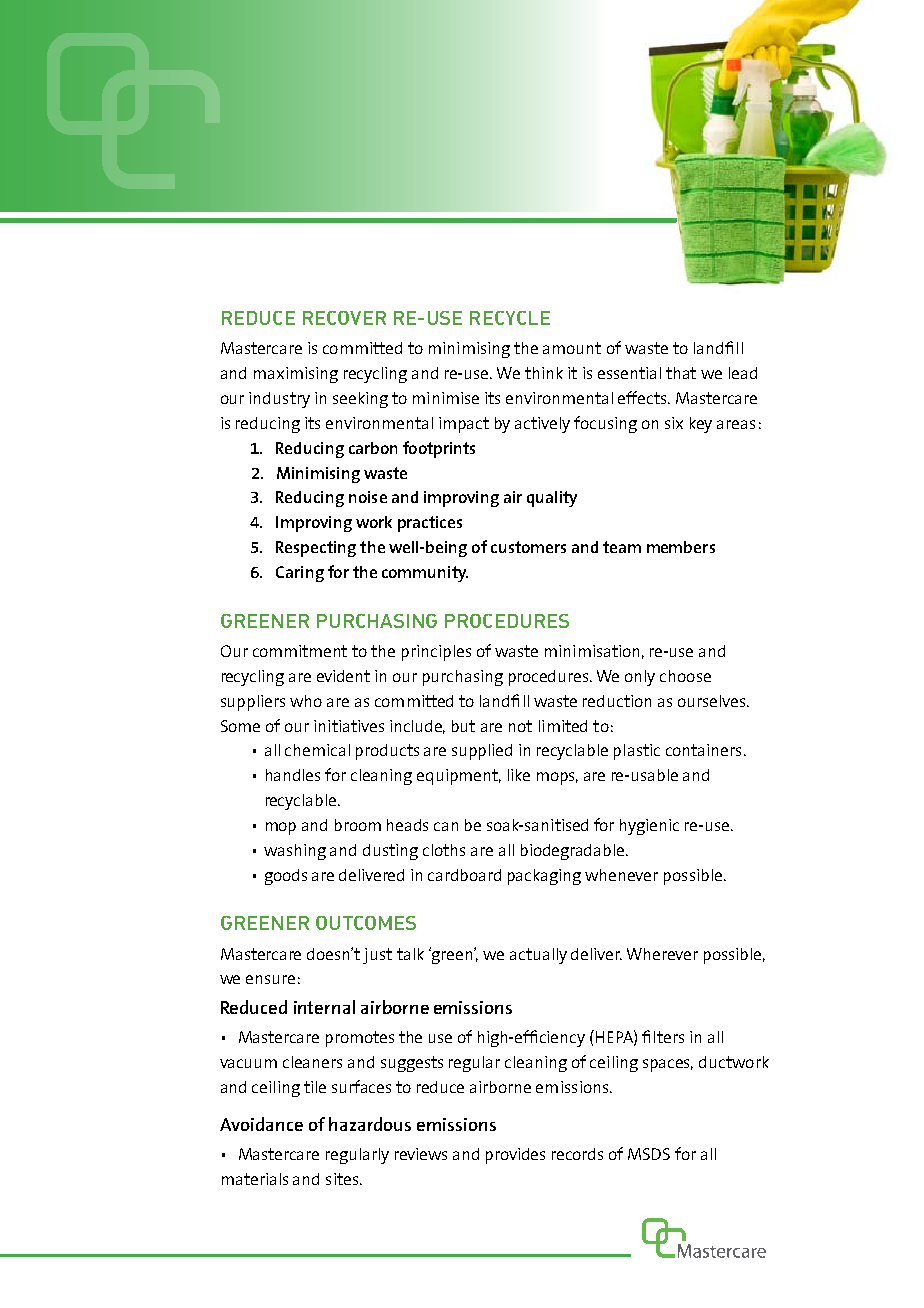 The image size is (924, 1308). What do you see at coordinates (515, 1156) in the screenshot?
I see `provides` at bounding box center [515, 1156].
